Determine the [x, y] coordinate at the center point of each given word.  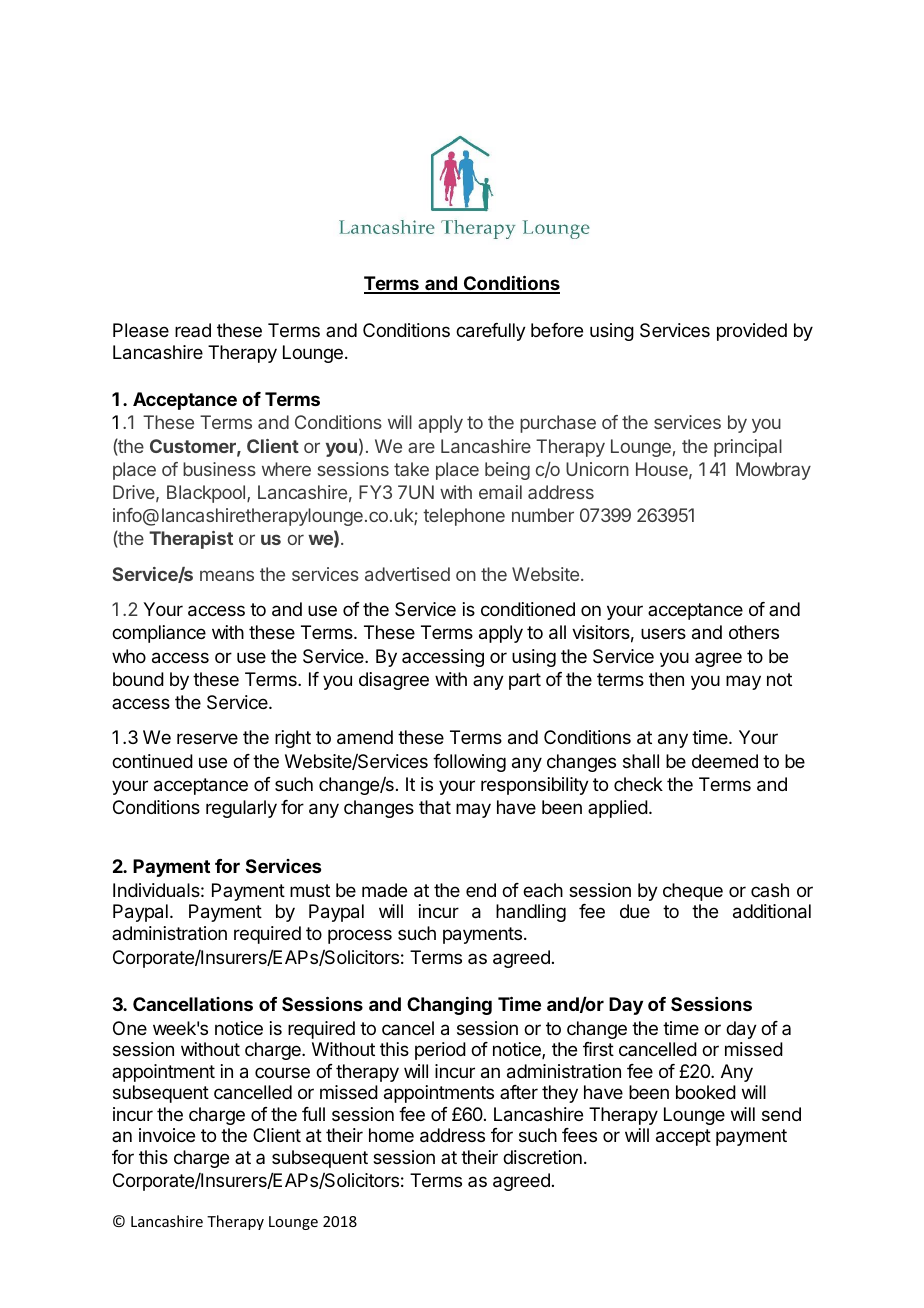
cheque [693, 892]
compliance [159, 634]
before [557, 330]
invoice [167, 1135]
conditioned [528, 609]
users [663, 633]
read [193, 330]
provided [752, 332]
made [384, 890]
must [310, 890]
